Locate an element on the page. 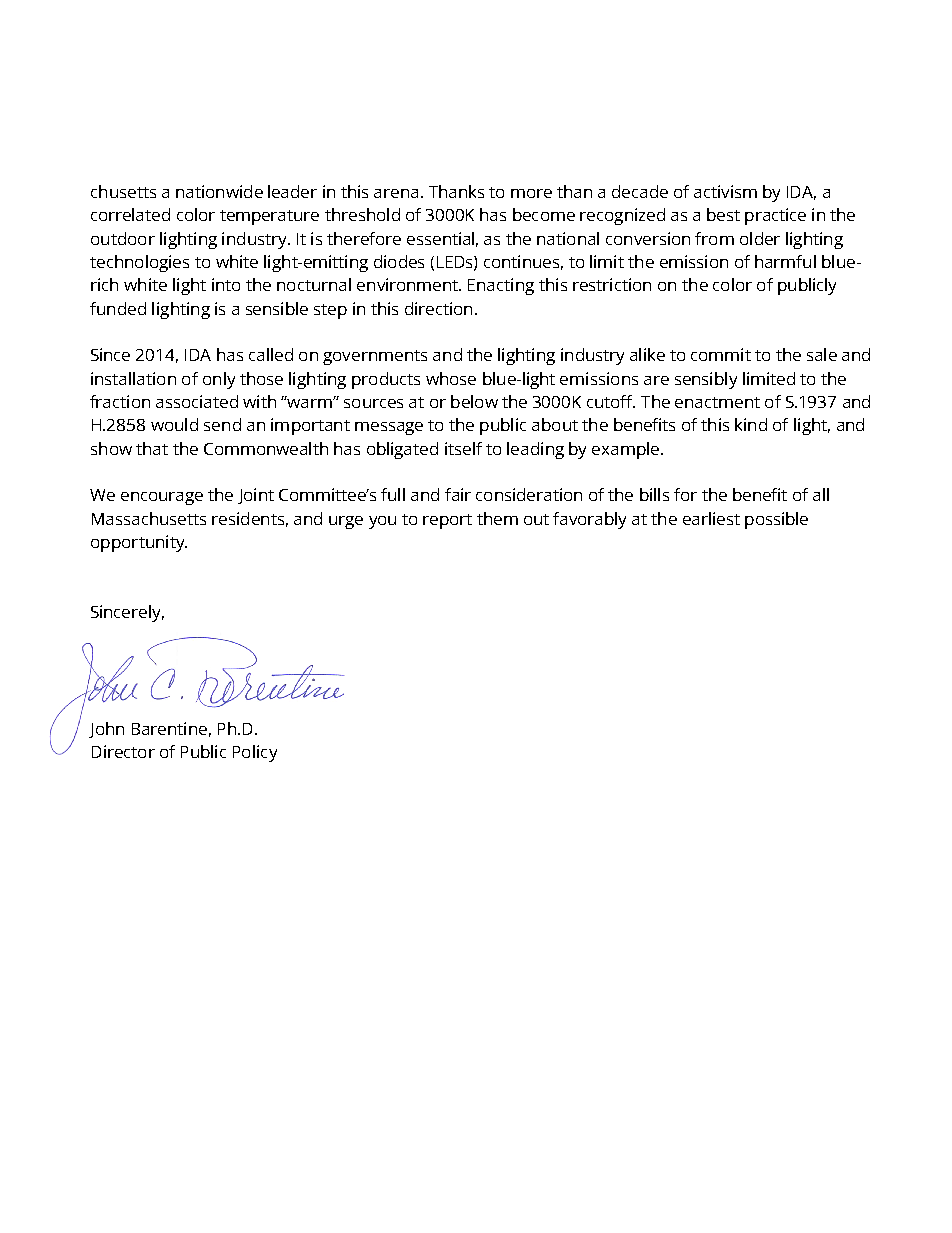 Image resolution: width=952 pixels, height=1233 pixels. best is located at coordinates (723, 214).
